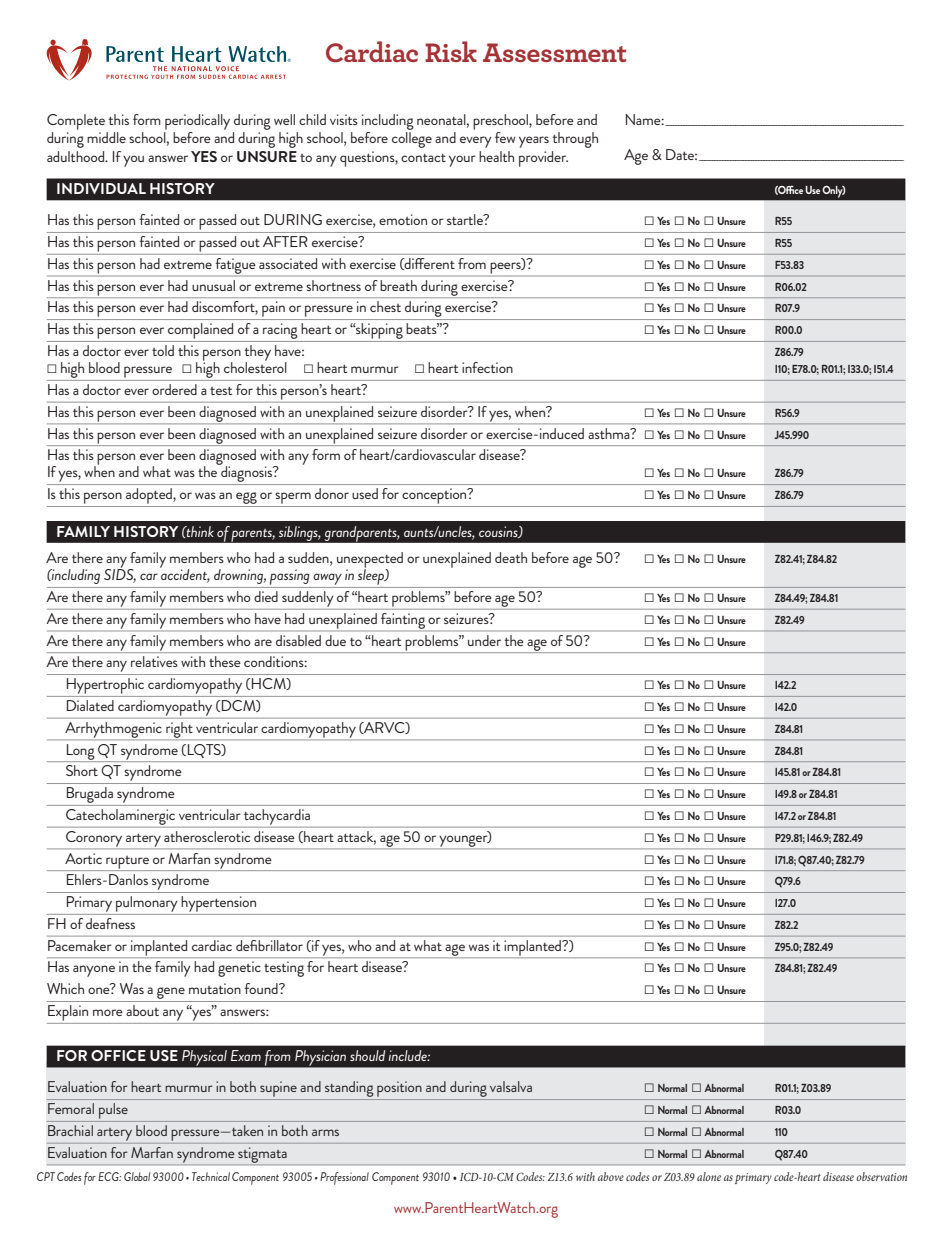  I want to click on valsalva, so click(511, 1086).
